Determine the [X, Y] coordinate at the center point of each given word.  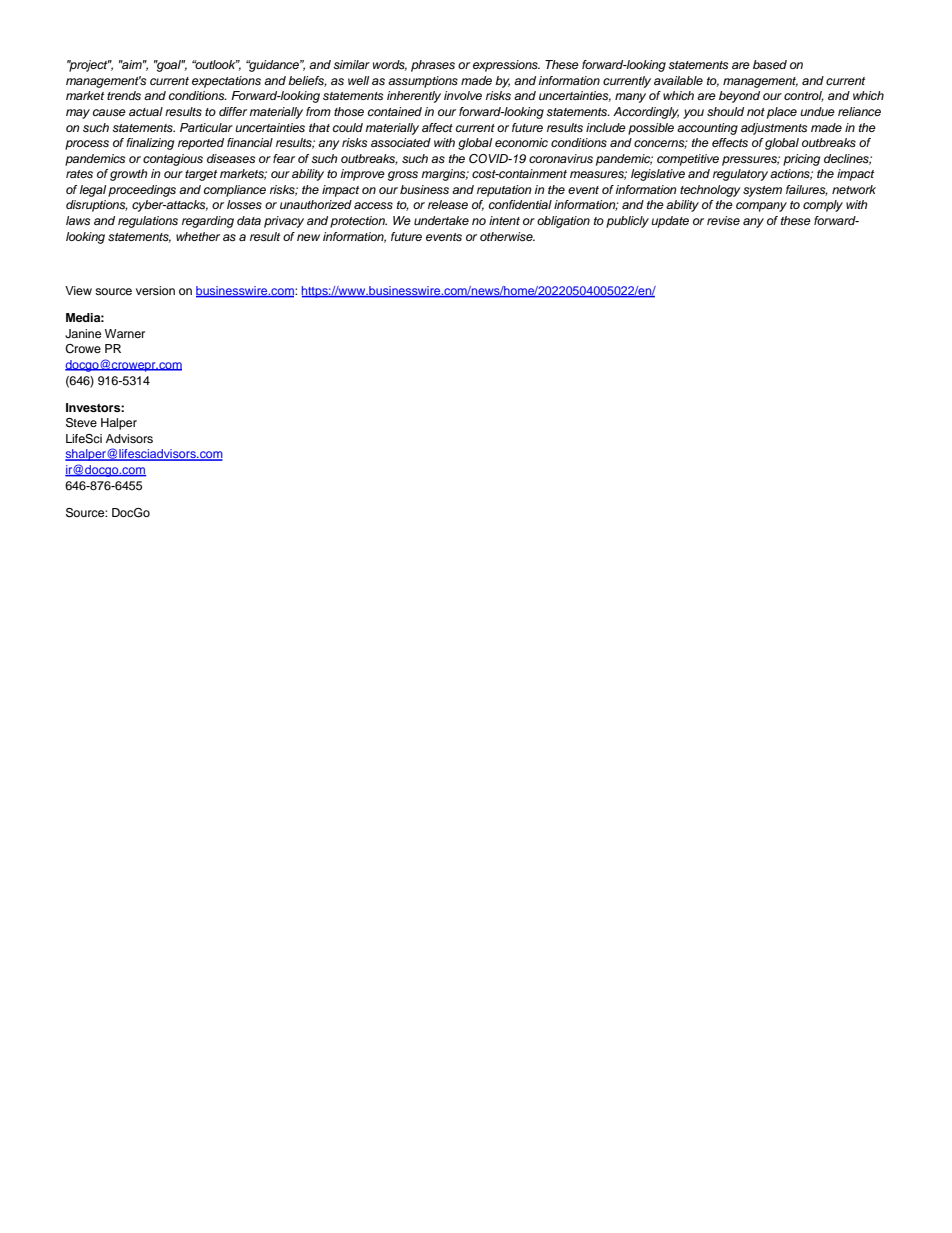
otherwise [507, 236]
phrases [433, 66]
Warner [125, 333]
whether [198, 236]
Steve [81, 423]
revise [723, 220]
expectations [226, 82]
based [770, 64]
